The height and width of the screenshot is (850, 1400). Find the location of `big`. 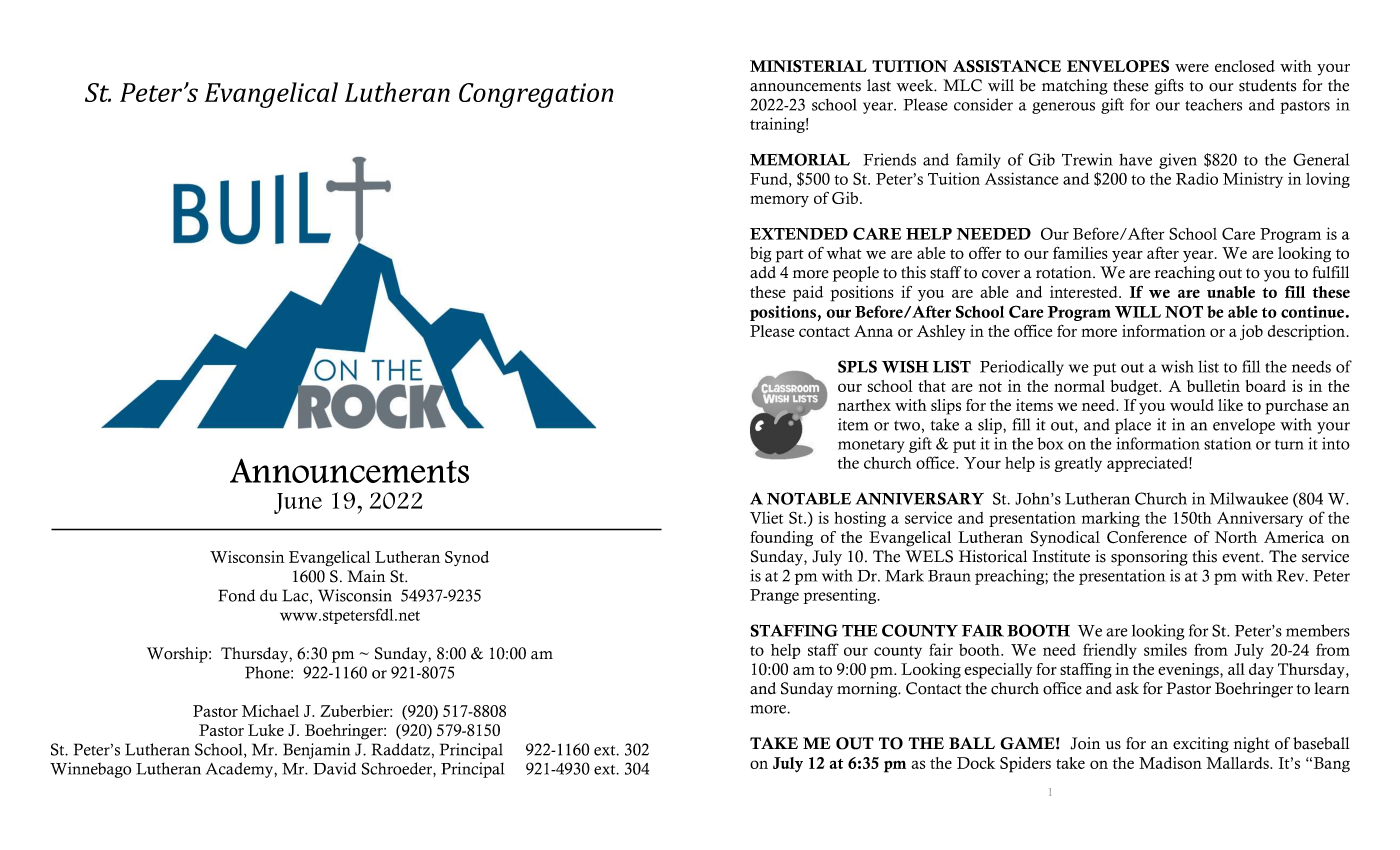

big is located at coordinates (760, 255).
